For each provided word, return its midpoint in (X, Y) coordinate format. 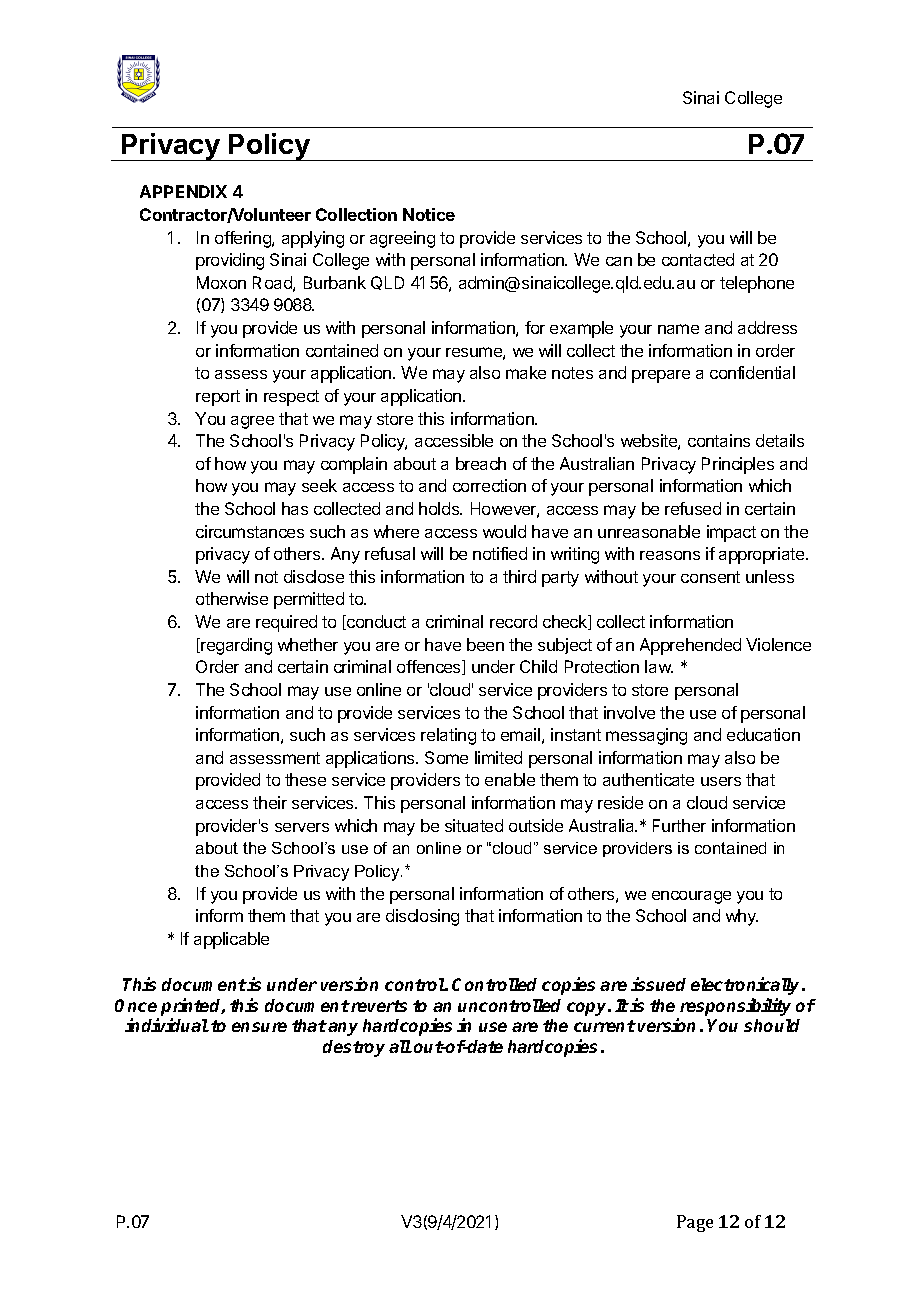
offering (244, 239)
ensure (259, 1027)
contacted (698, 259)
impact (731, 533)
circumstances (250, 531)
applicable (231, 940)
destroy (354, 1048)
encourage (691, 897)
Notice (429, 214)
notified (500, 553)
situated (474, 825)
